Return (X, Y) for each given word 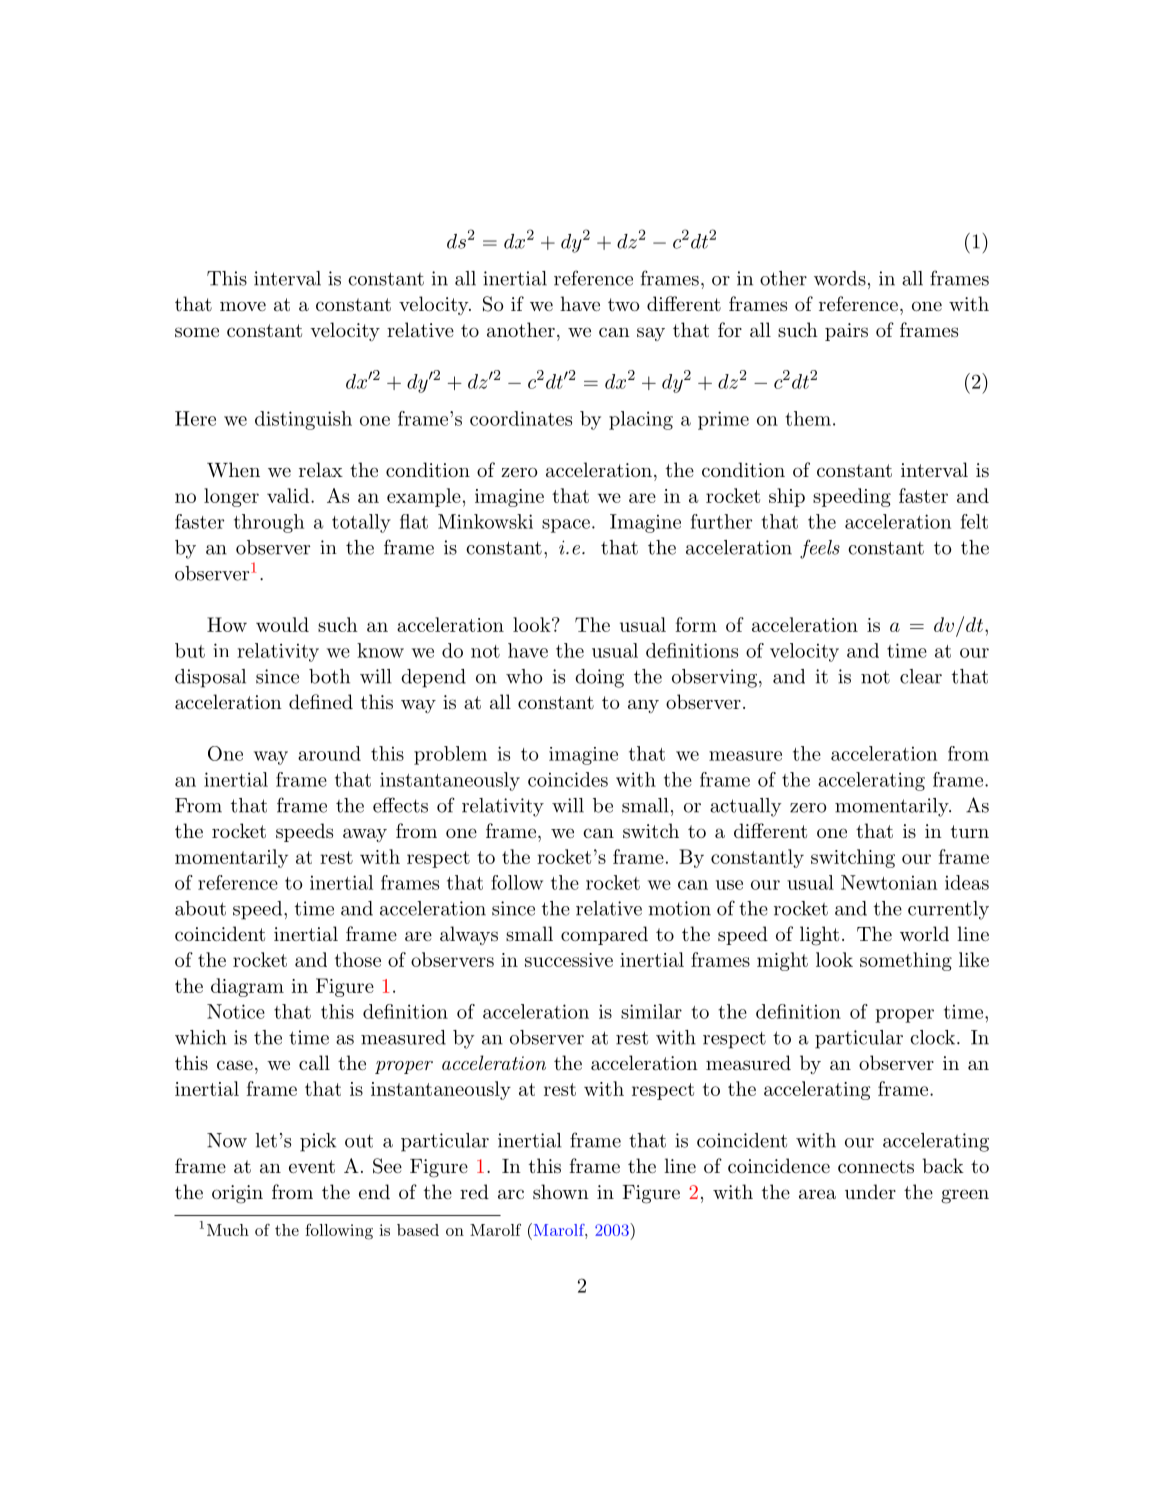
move (243, 306)
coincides (568, 779)
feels (820, 549)
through (269, 523)
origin (237, 1194)
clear (921, 676)
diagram (247, 987)
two (624, 304)
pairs (846, 332)
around (329, 753)
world (924, 933)
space (566, 526)
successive (569, 960)
